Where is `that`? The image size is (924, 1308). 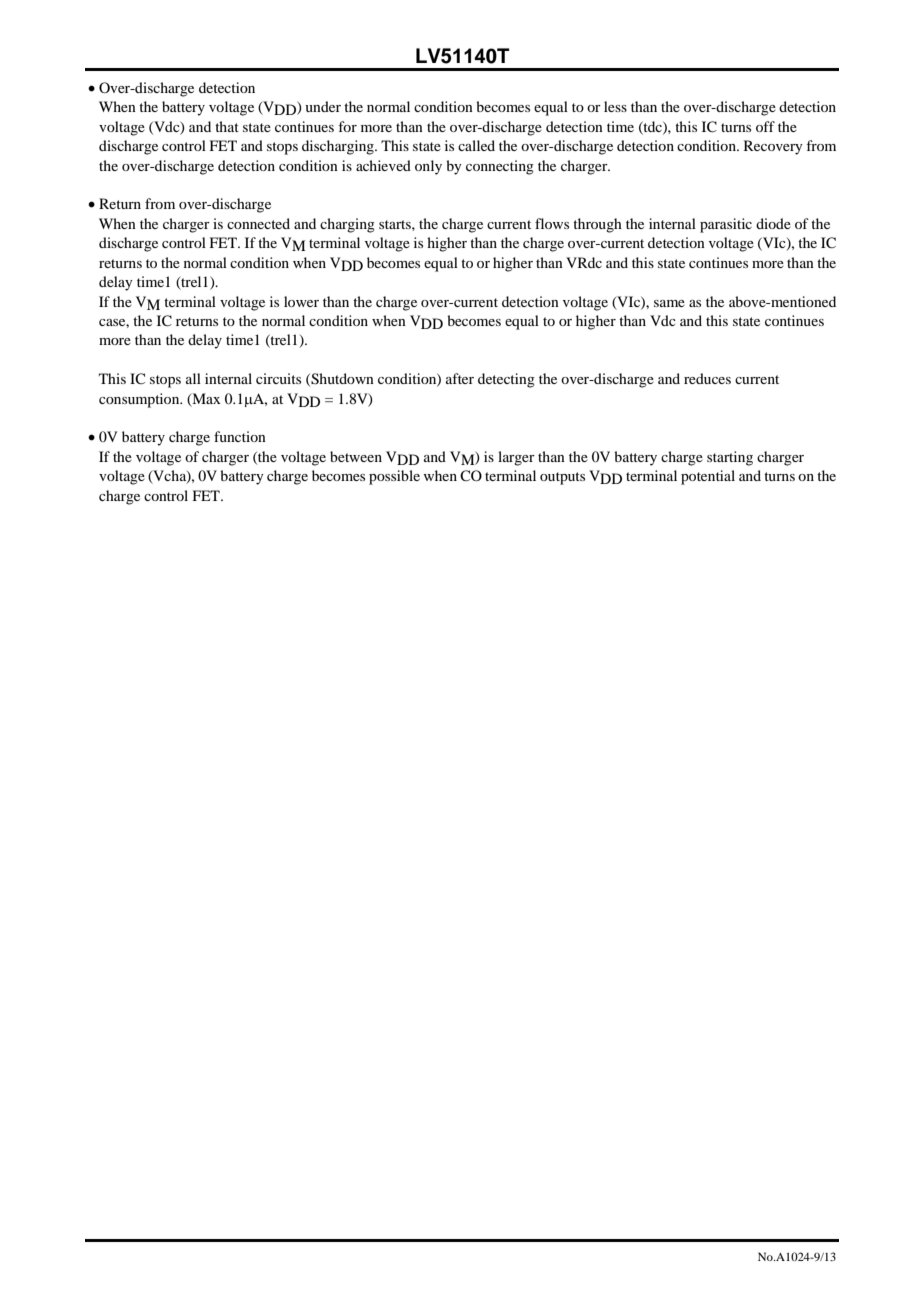
that is located at coordinates (227, 126).
